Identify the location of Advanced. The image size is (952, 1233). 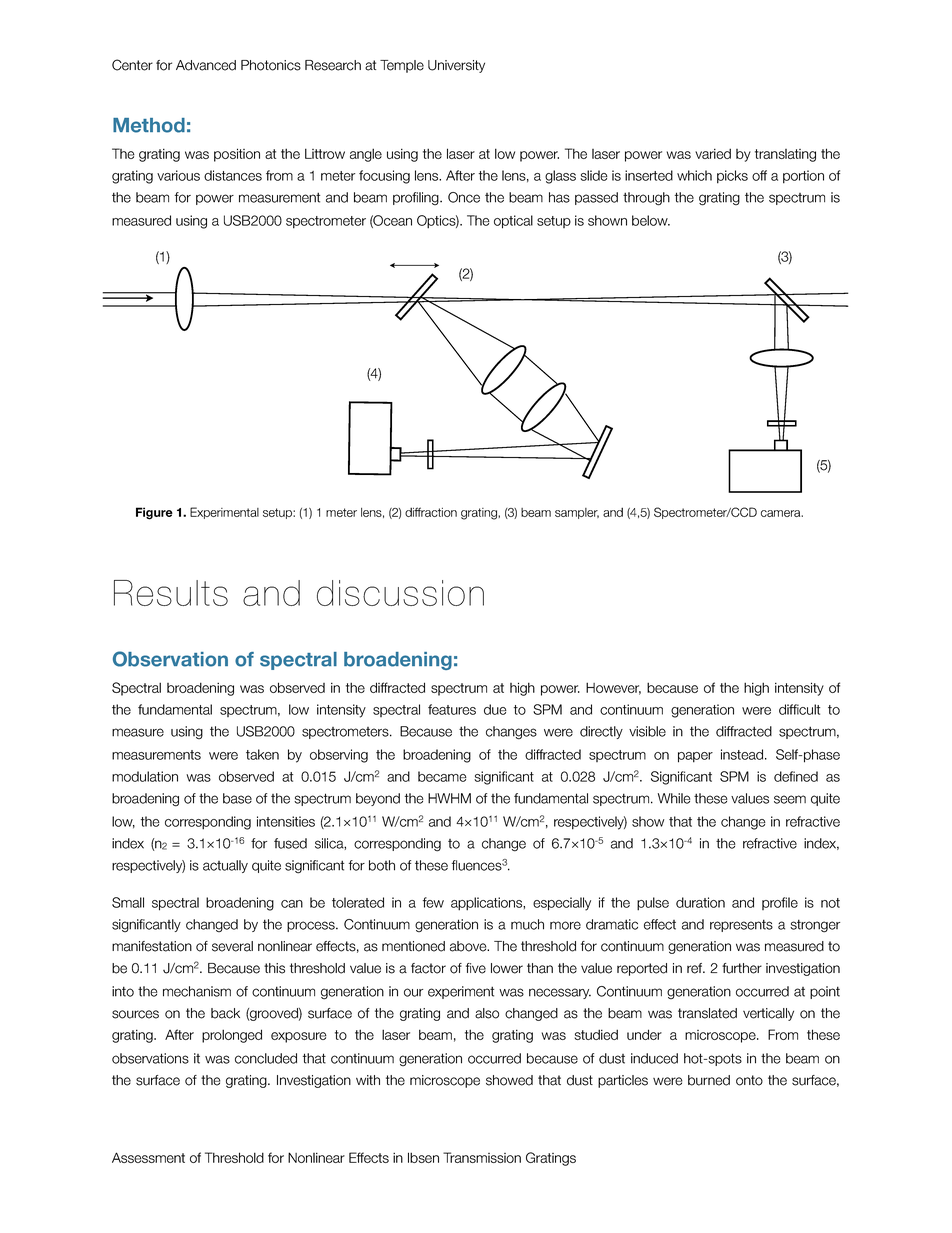
(206, 65).
